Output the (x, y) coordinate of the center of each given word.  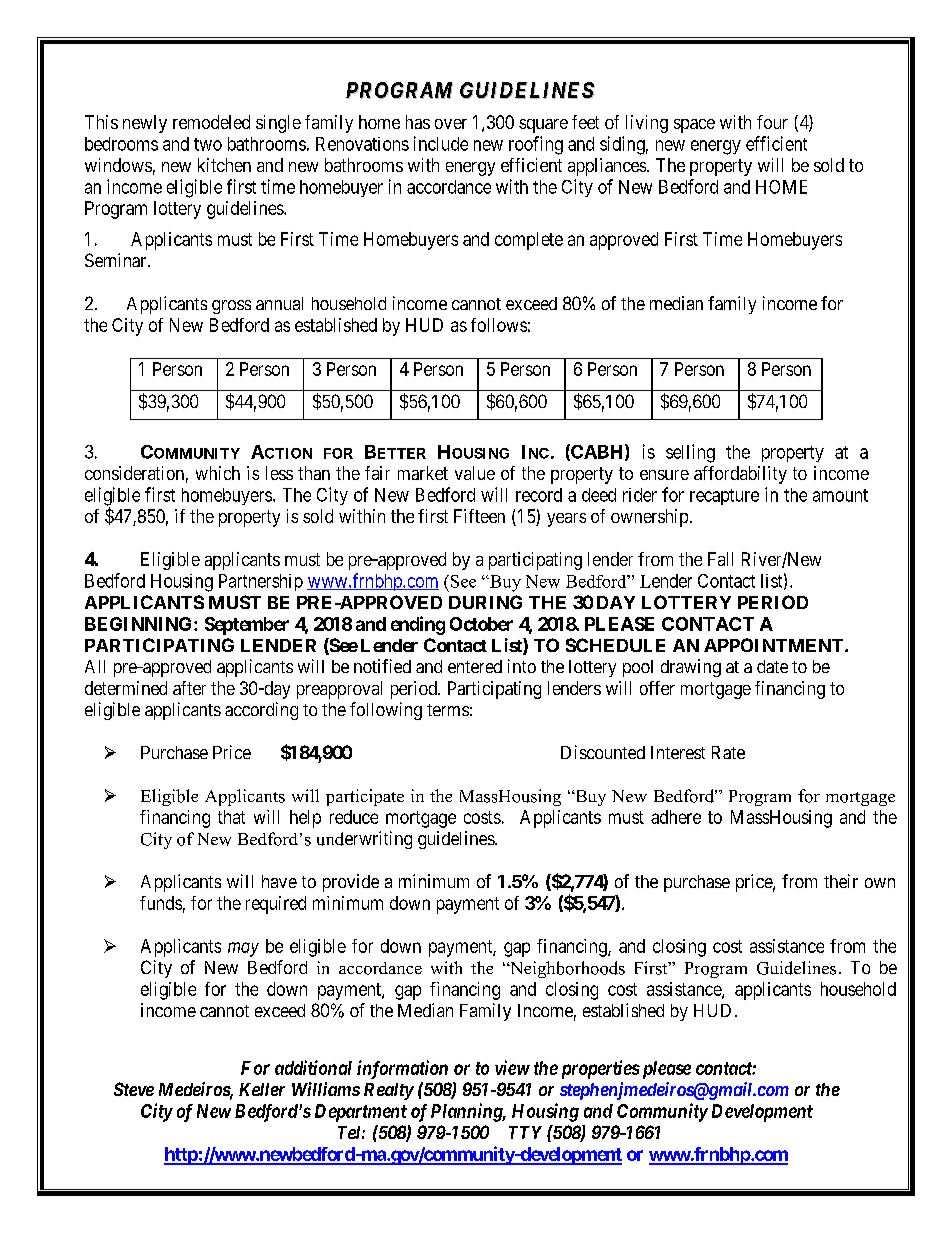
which (218, 473)
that (231, 817)
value (475, 473)
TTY (525, 1132)
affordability (740, 475)
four (772, 122)
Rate (728, 752)
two (208, 144)
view (512, 1067)
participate (365, 797)
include (441, 143)
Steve (134, 1089)
